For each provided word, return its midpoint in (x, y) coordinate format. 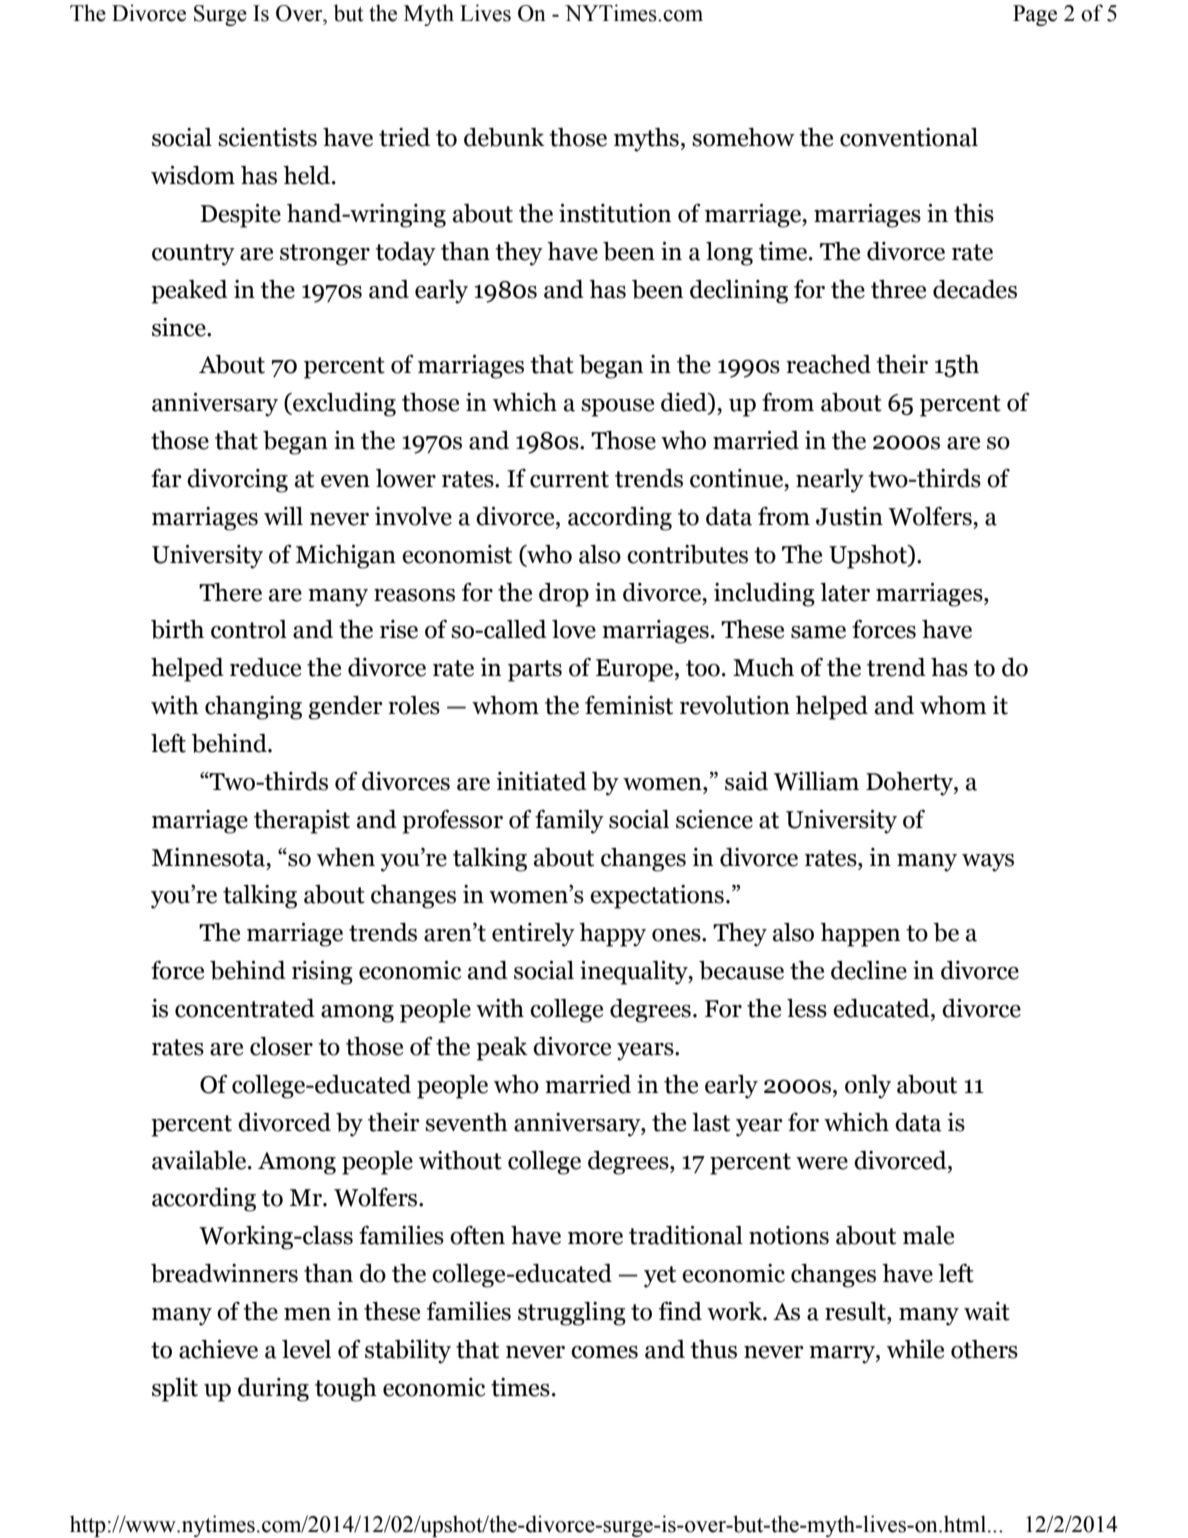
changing (253, 708)
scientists (267, 137)
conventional (909, 137)
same (818, 632)
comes (604, 1352)
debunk (504, 137)
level (306, 1349)
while (915, 1349)
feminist (629, 705)
